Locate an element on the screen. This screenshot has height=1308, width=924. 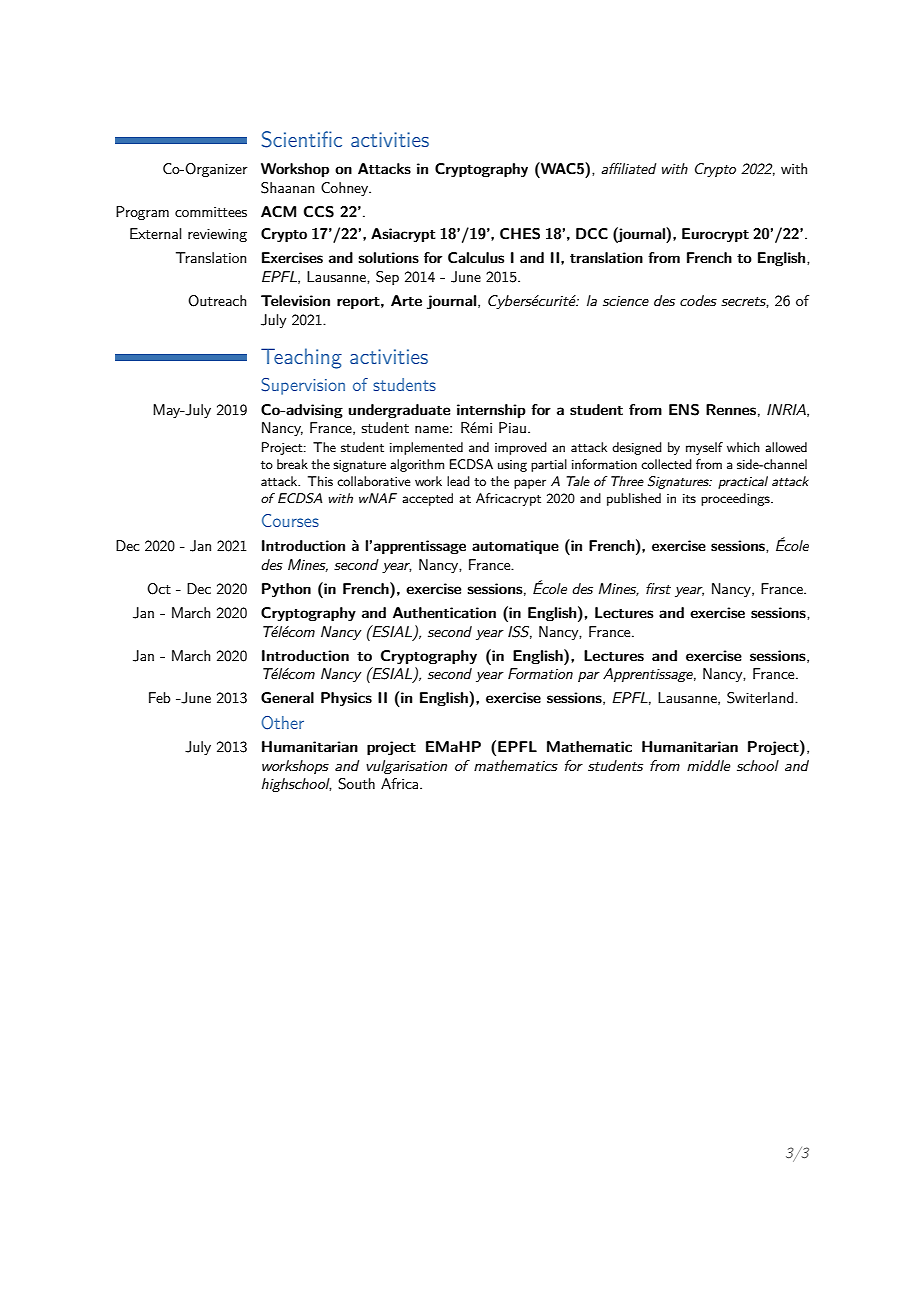
Scientific is located at coordinates (302, 139).
